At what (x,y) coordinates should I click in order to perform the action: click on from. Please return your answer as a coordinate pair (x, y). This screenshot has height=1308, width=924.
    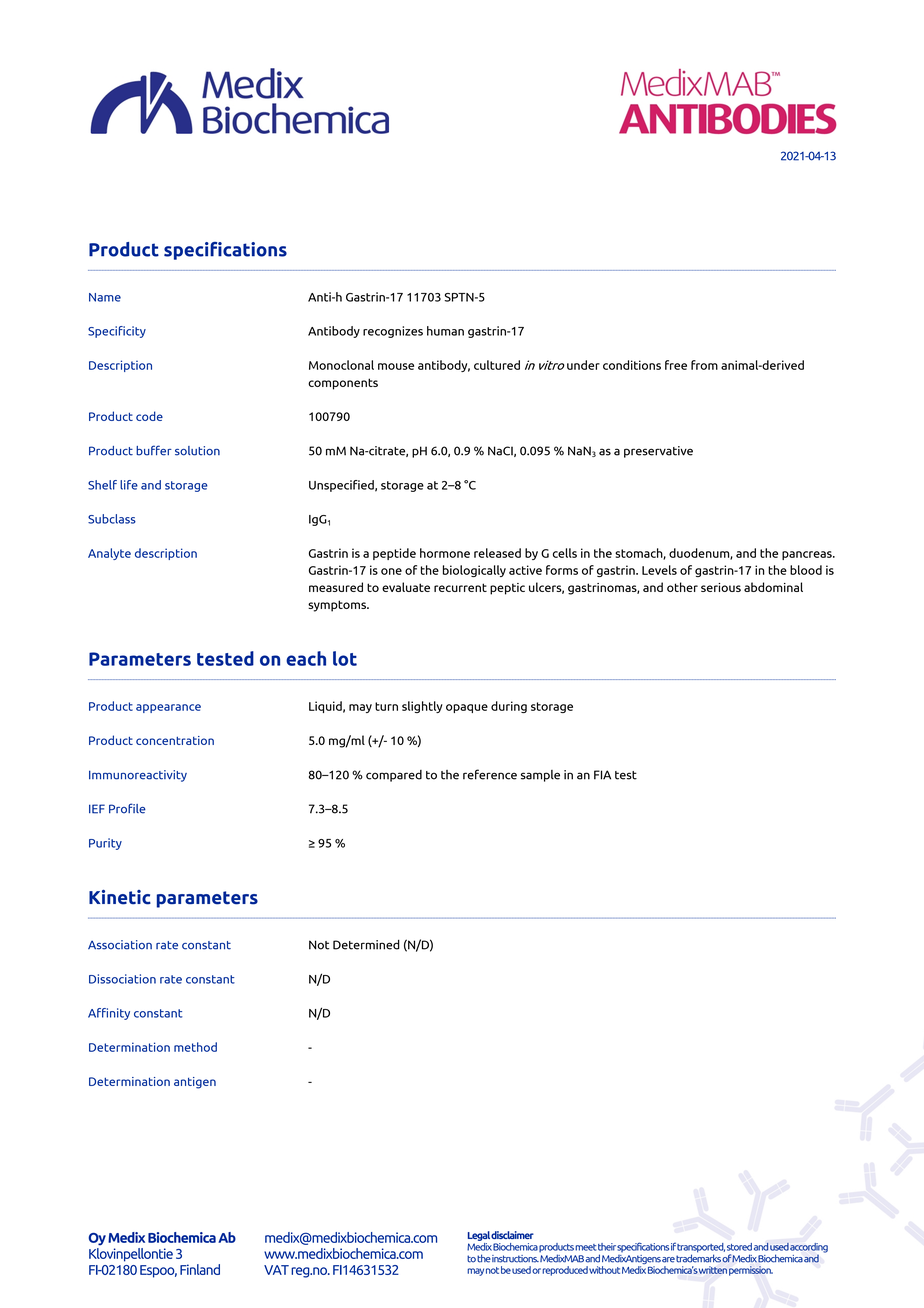
    Looking at the image, I should click on (704, 365).
